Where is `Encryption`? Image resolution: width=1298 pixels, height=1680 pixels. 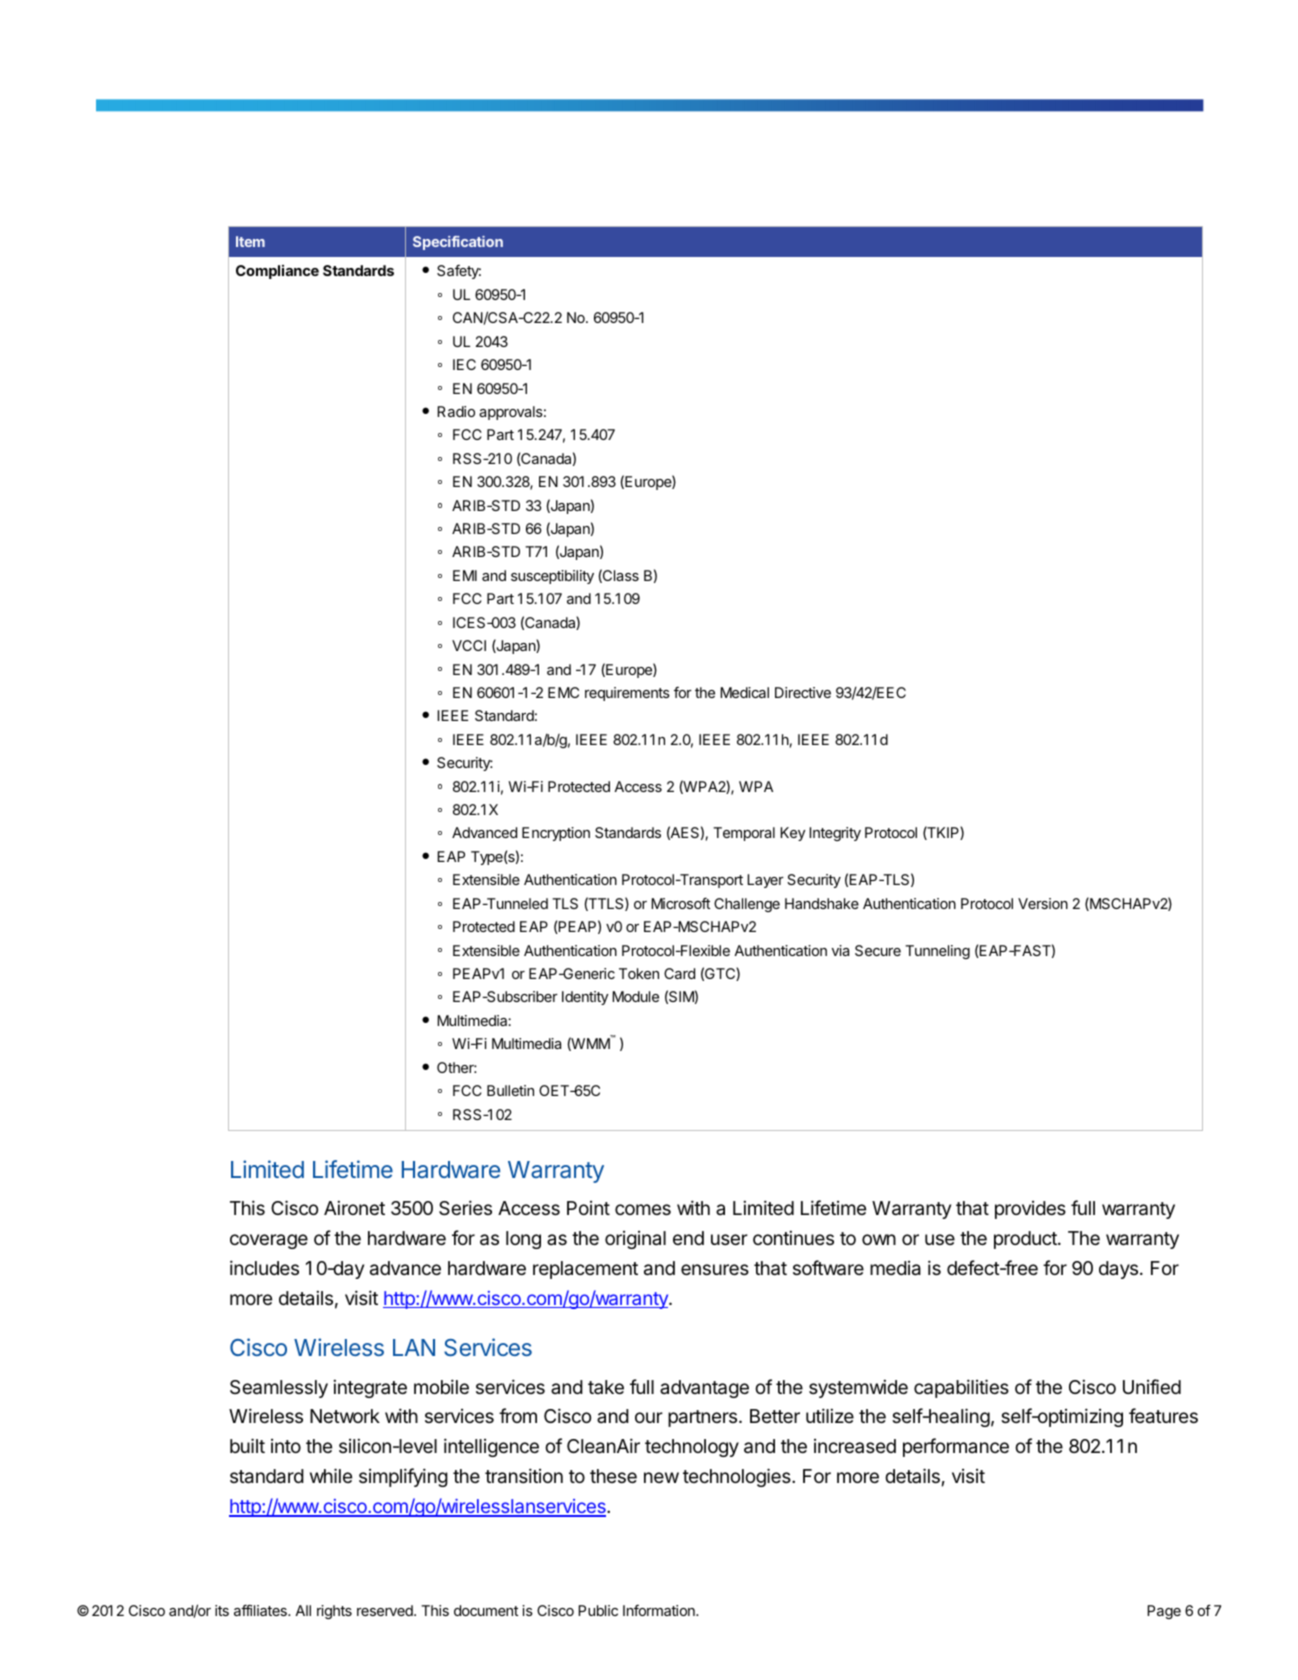 Encryption is located at coordinates (556, 834).
